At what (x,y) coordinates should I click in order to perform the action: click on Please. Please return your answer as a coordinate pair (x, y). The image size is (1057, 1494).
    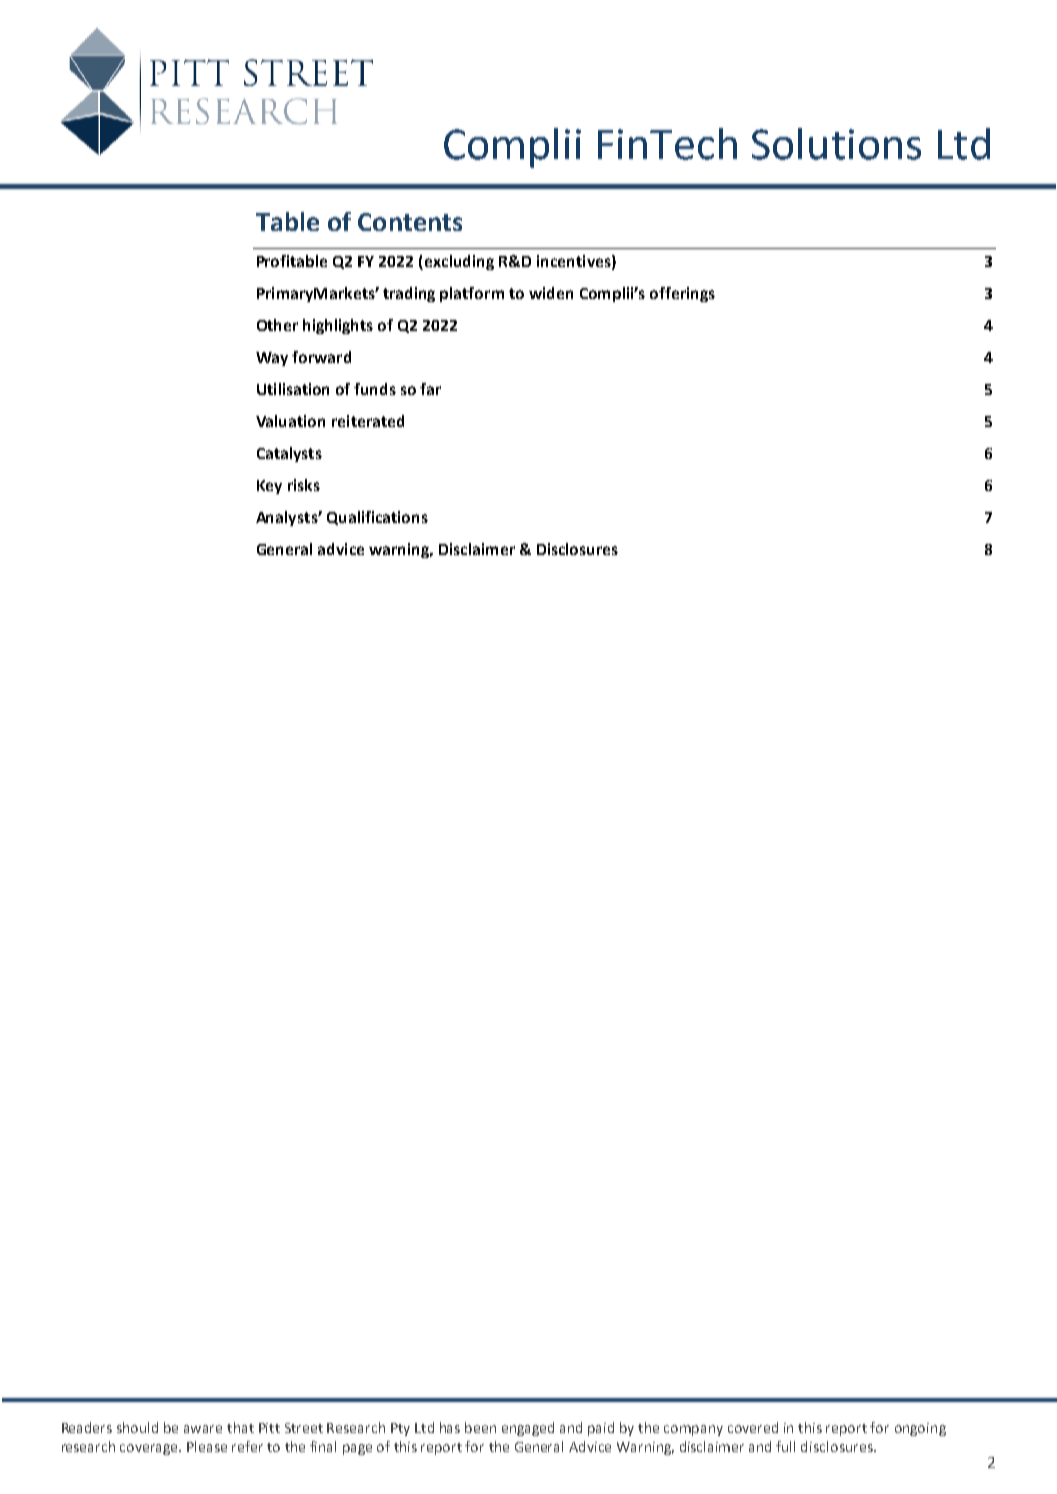
    Looking at the image, I should click on (207, 1446).
